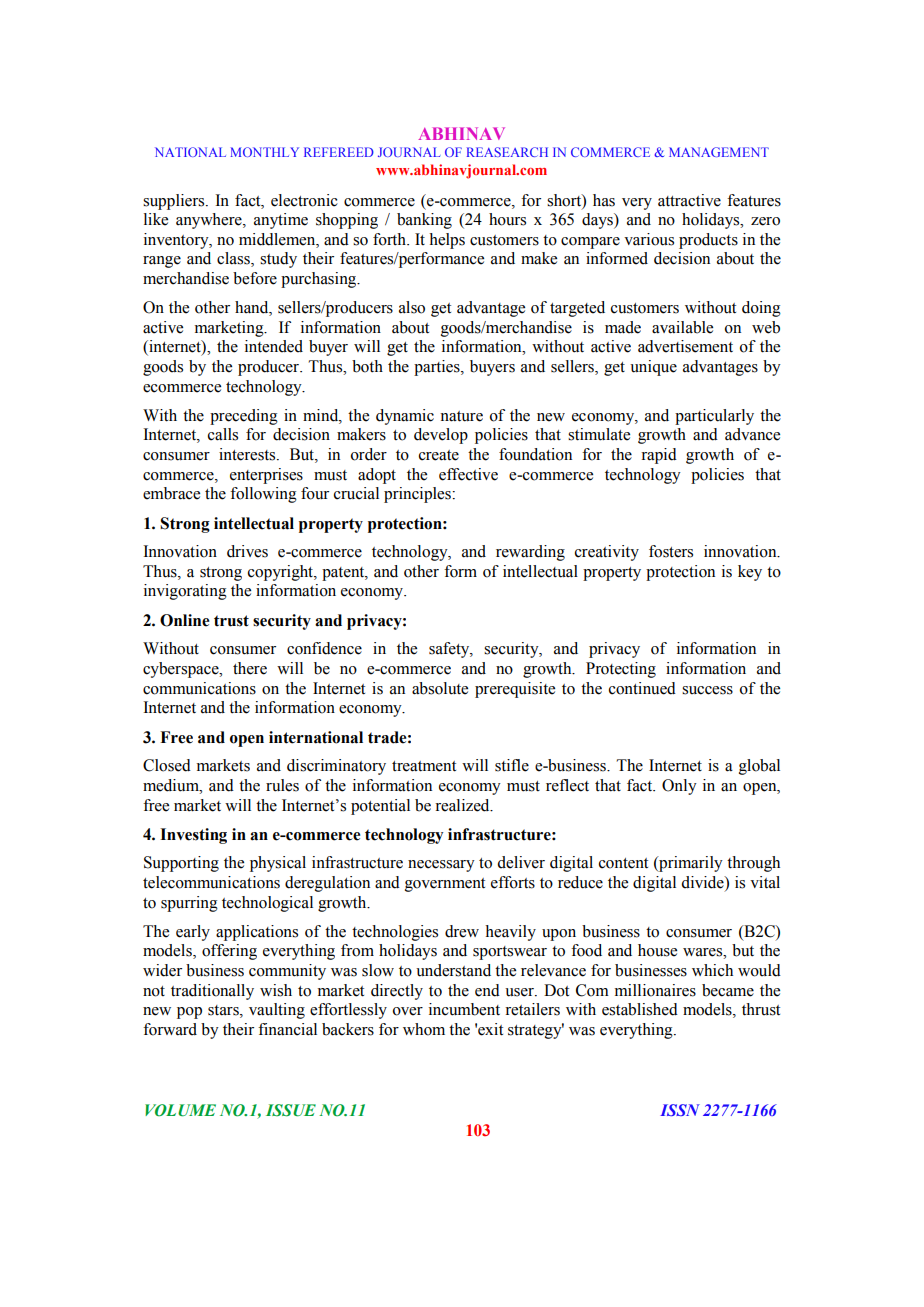  I want to click on Investing, so click(193, 836).
